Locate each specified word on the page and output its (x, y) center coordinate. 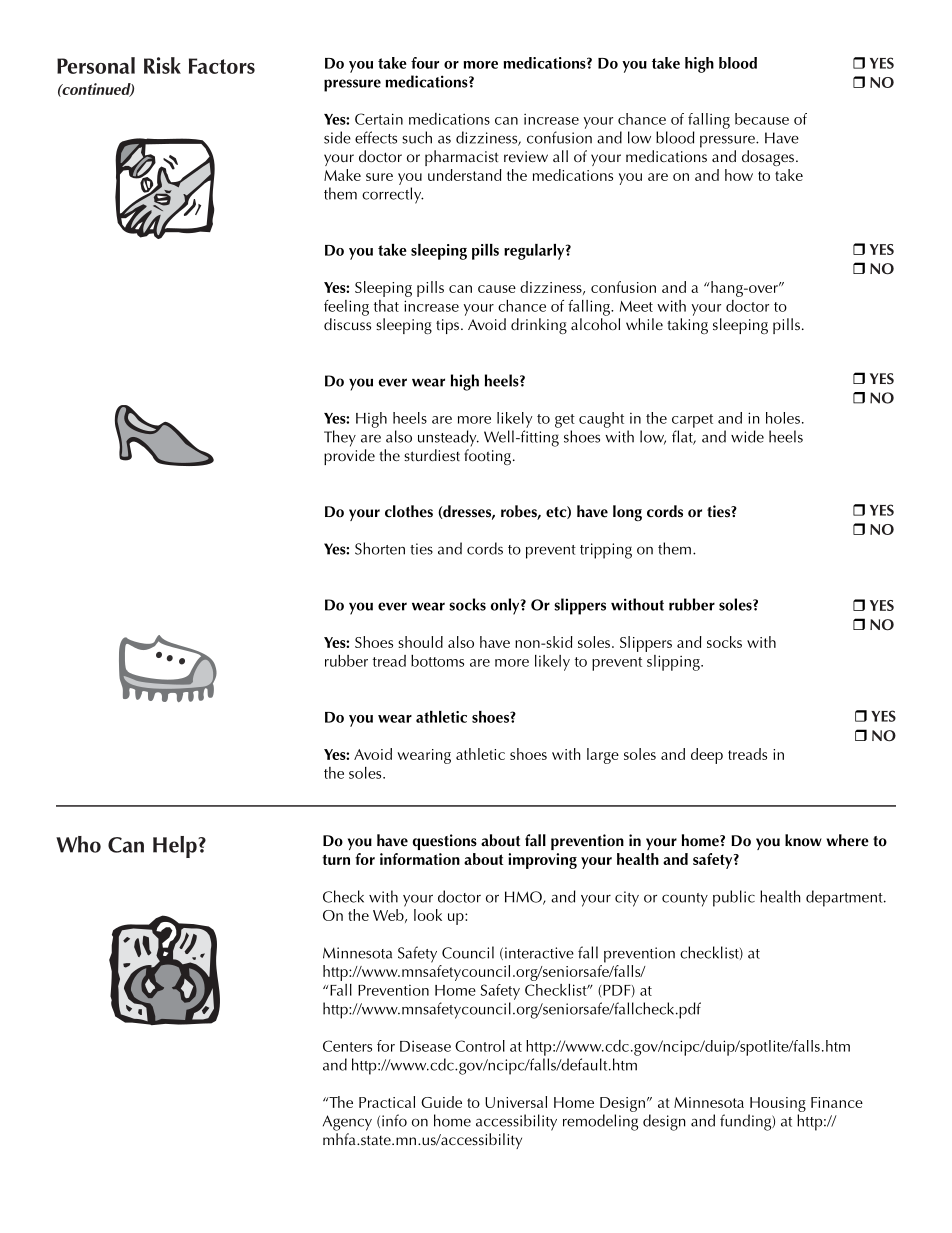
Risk (162, 65)
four (425, 63)
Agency (347, 1123)
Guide (441, 1102)
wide (747, 436)
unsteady (448, 438)
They (340, 438)
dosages (768, 158)
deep (707, 756)
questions (444, 842)
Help (176, 847)
